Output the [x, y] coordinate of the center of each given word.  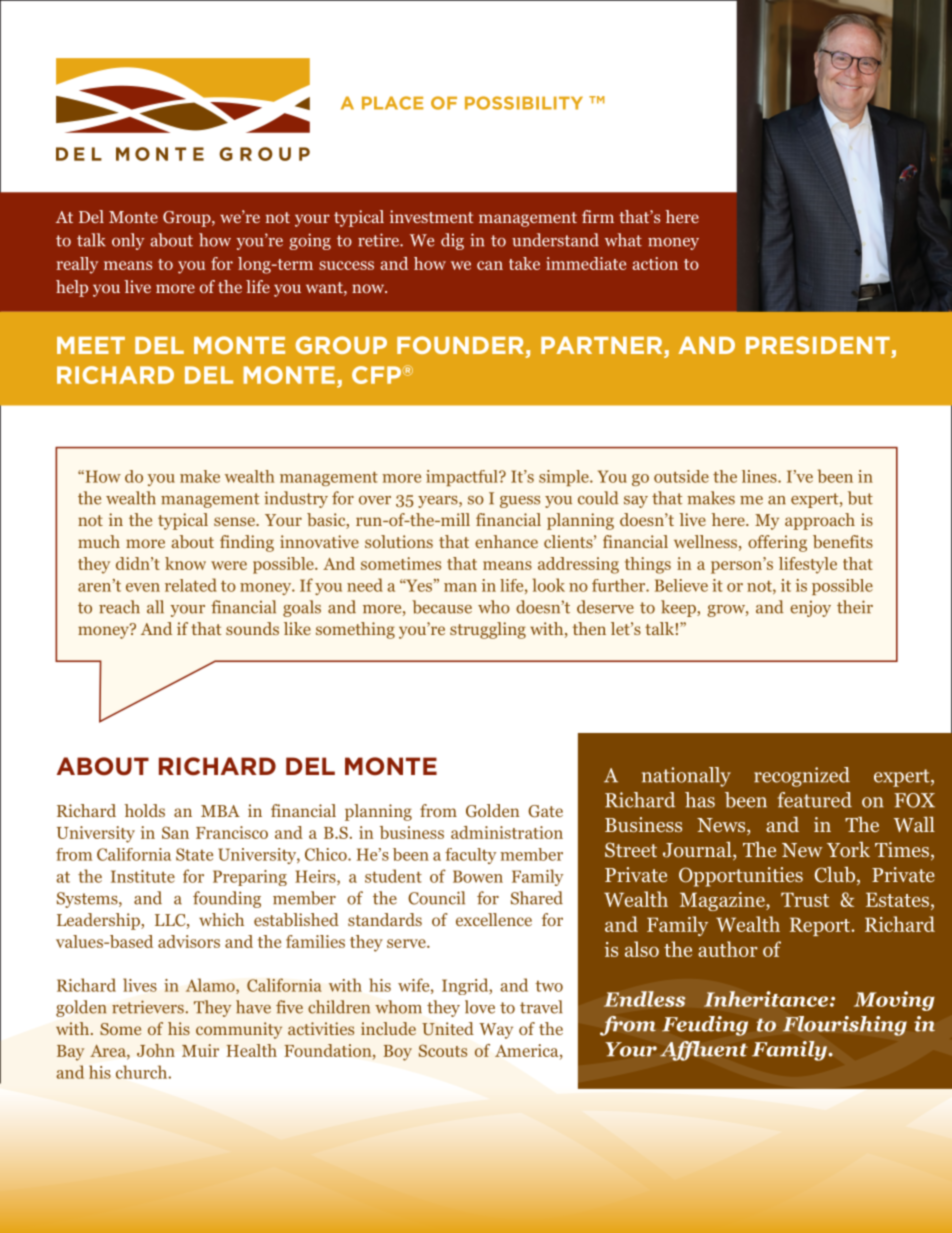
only [128, 241]
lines [760, 476]
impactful [463, 478]
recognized [802, 777]
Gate [545, 811]
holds [144, 810]
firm [598, 216]
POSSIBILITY [524, 103]
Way [496, 1031]
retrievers [148, 1007]
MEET [91, 345]
